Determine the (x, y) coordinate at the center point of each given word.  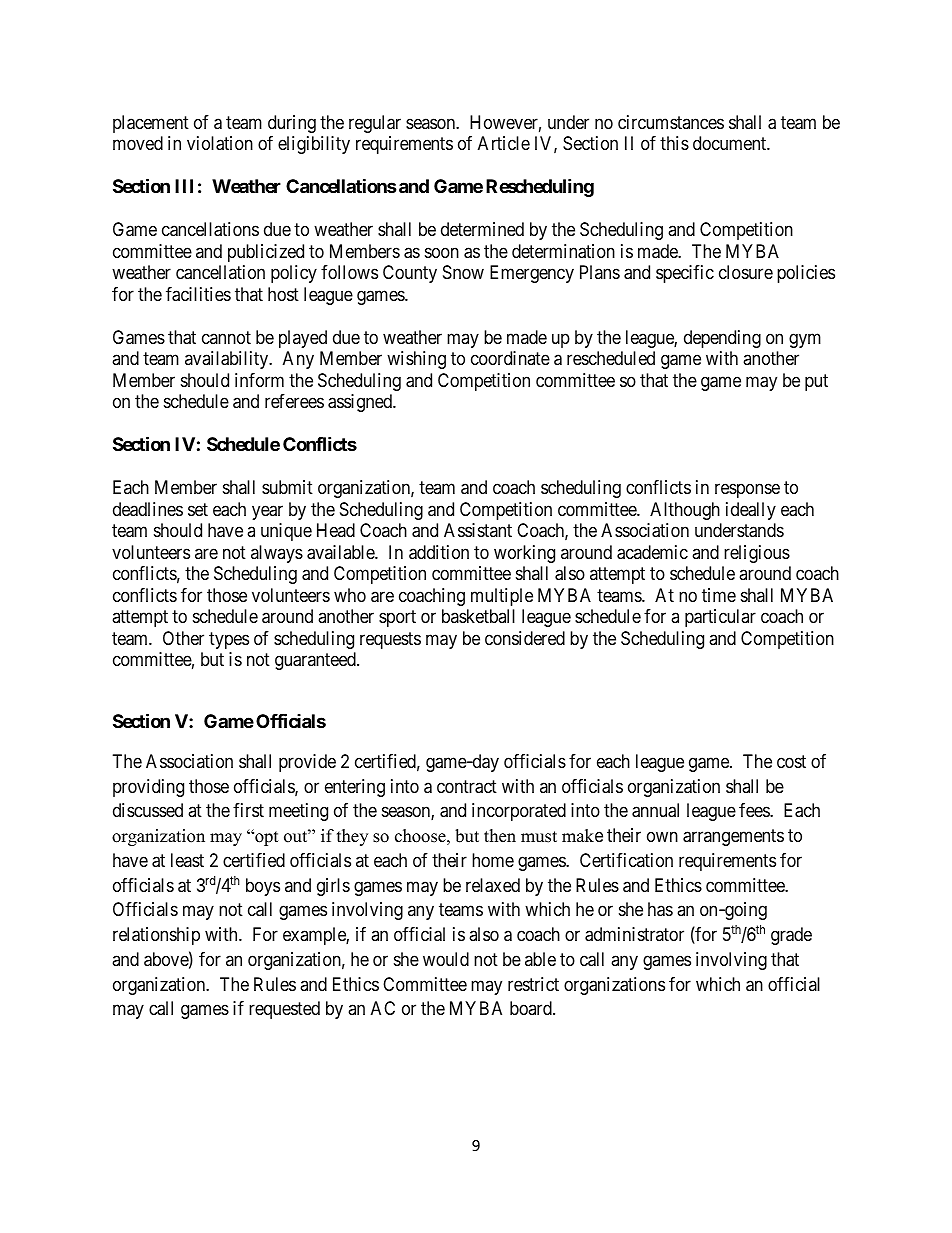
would (446, 959)
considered (525, 638)
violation (220, 143)
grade (791, 936)
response (747, 491)
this (674, 143)
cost (791, 761)
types (229, 640)
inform (259, 380)
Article (504, 143)
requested (284, 1010)
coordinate (510, 358)
